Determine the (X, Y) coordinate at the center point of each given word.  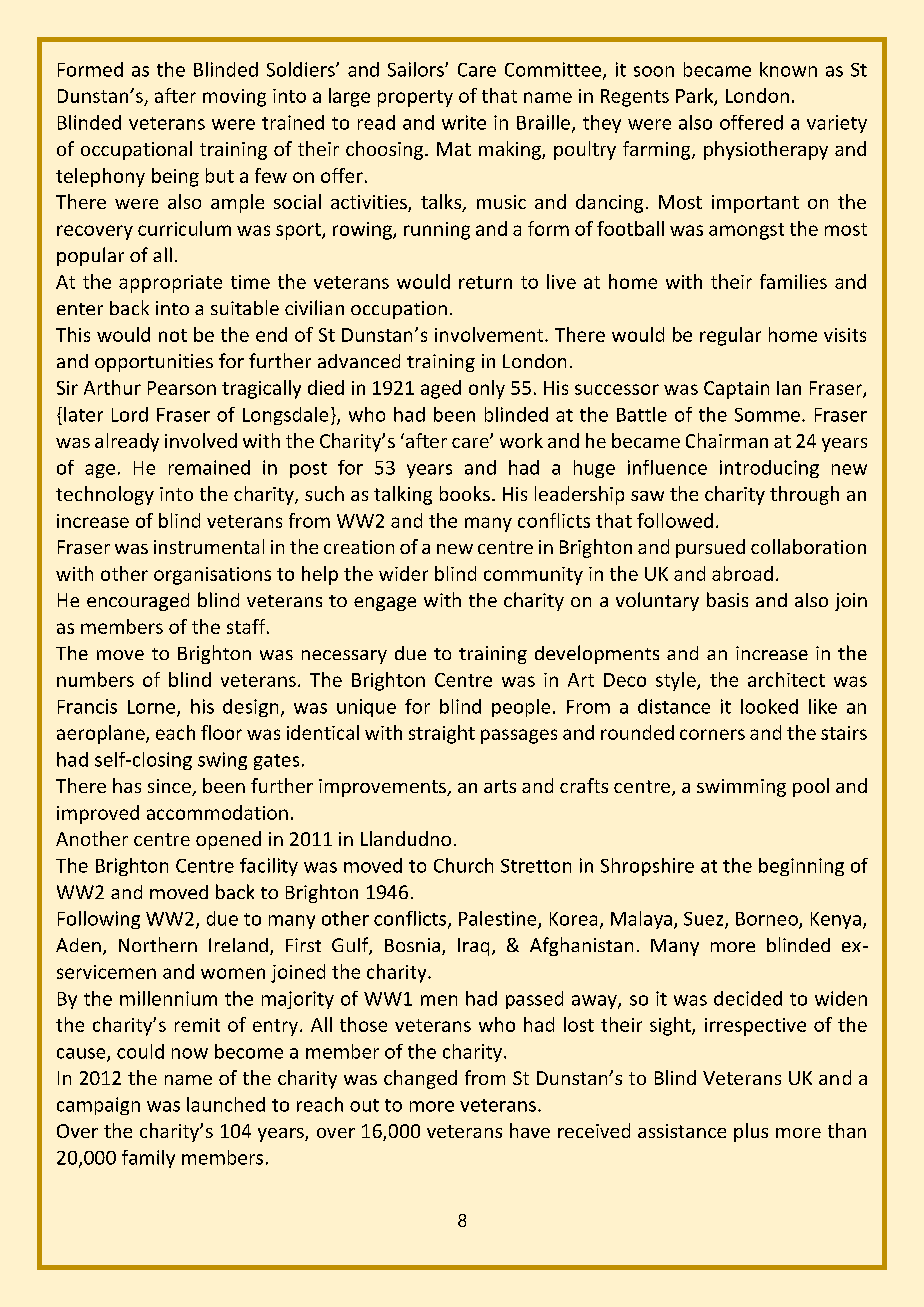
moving (234, 98)
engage (385, 604)
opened (228, 840)
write (464, 122)
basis (727, 599)
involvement (490, 334)
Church (463, 865)
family (148, 1159)
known (788, 69)
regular (730, 336)
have (530, 1130)
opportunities (154, 363)
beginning (801, 867)
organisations (212, 576)
